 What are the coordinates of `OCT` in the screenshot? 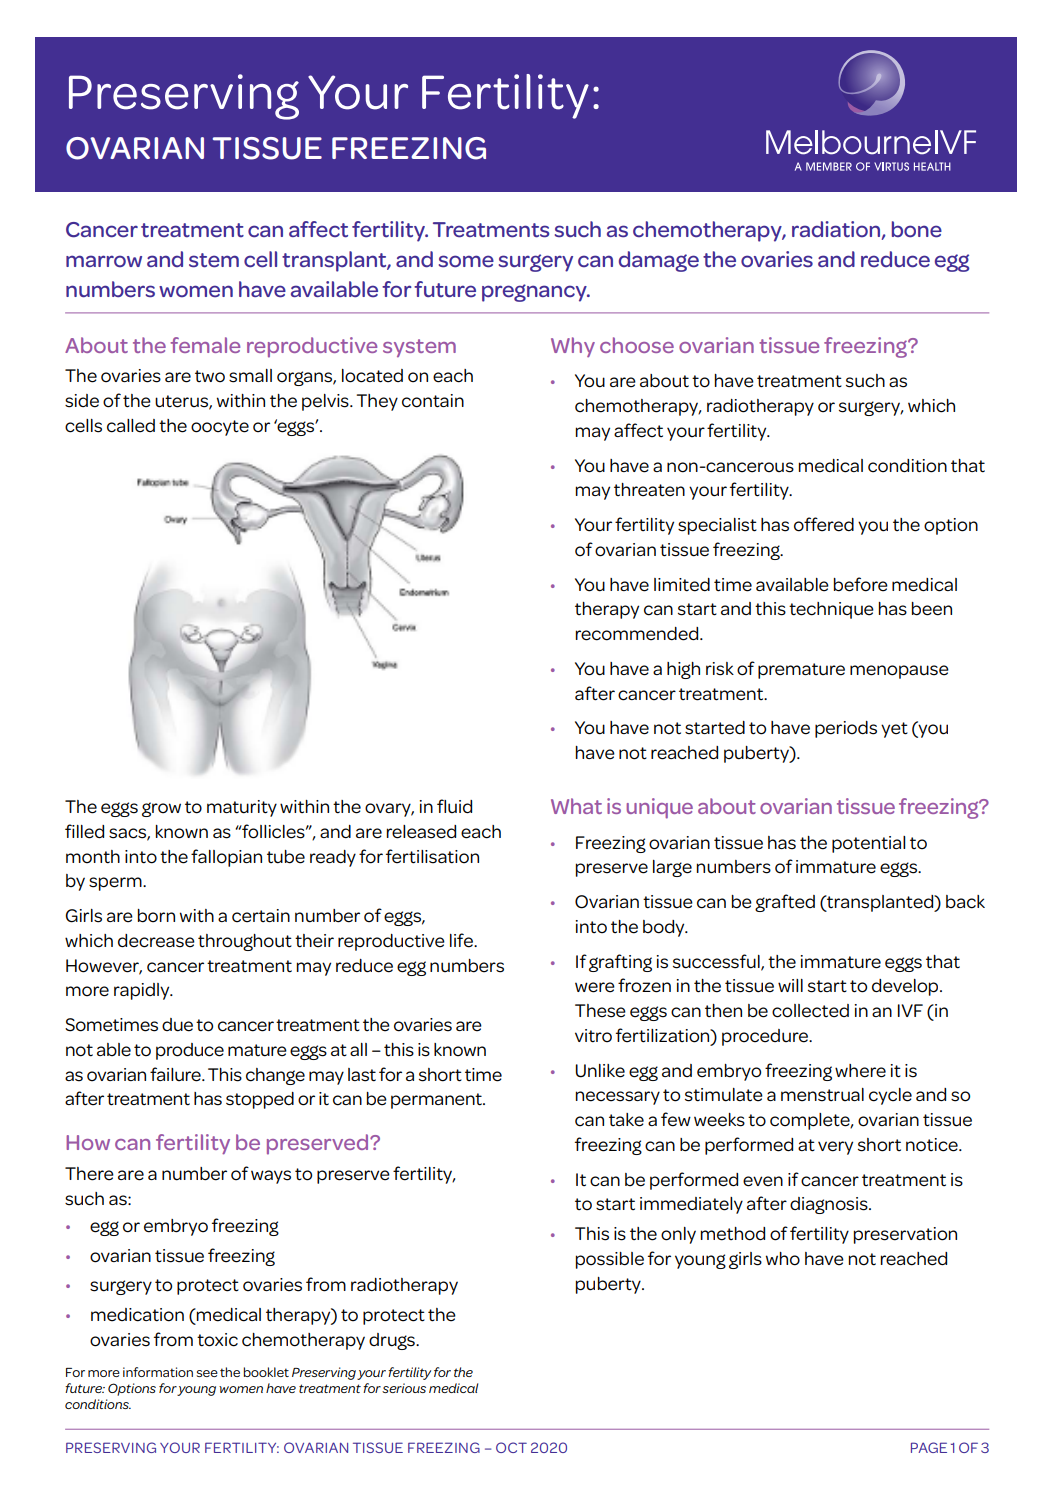 It's located at (511, 1447).
